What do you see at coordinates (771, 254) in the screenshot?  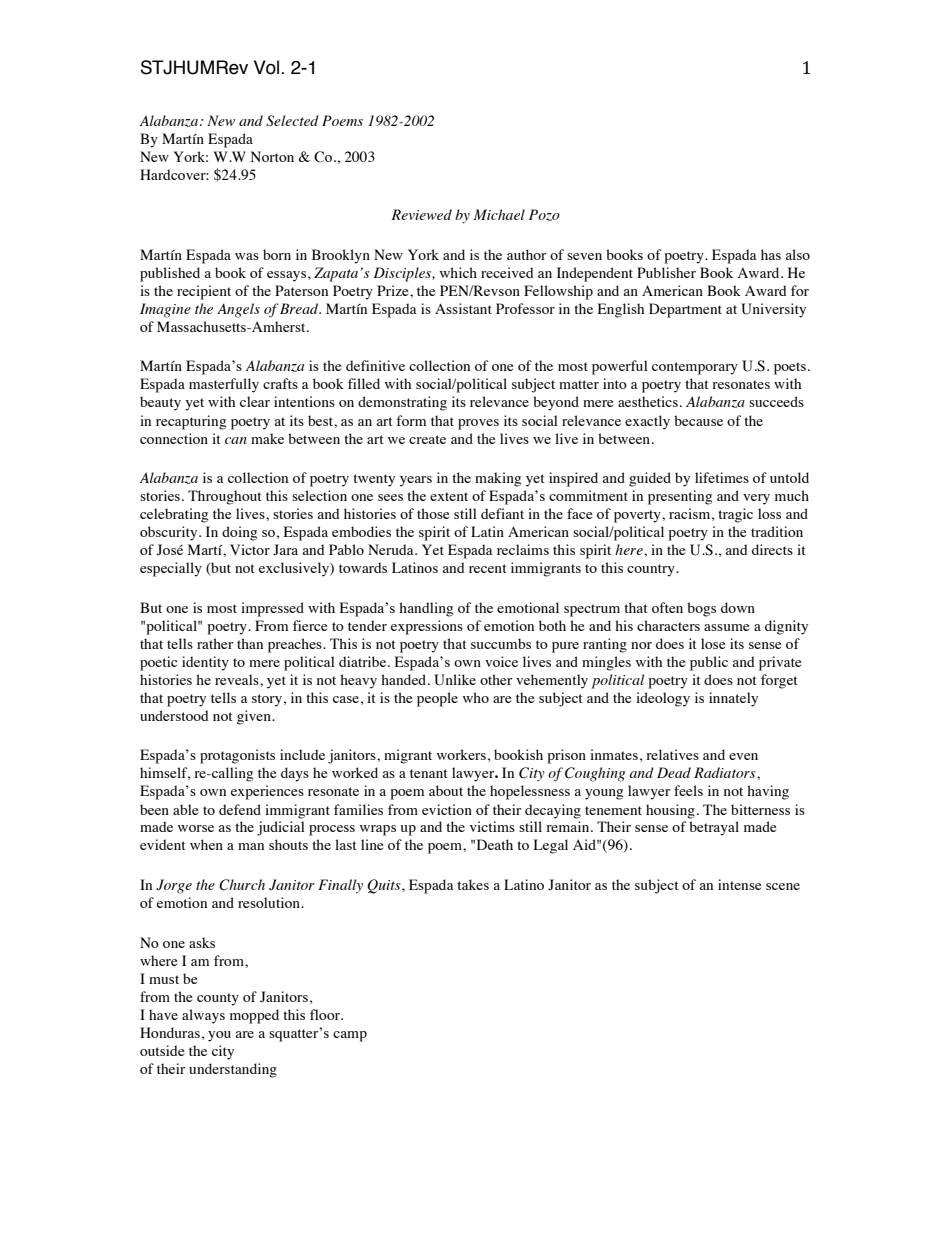 I see `has` at bounding box center [771, 254].
